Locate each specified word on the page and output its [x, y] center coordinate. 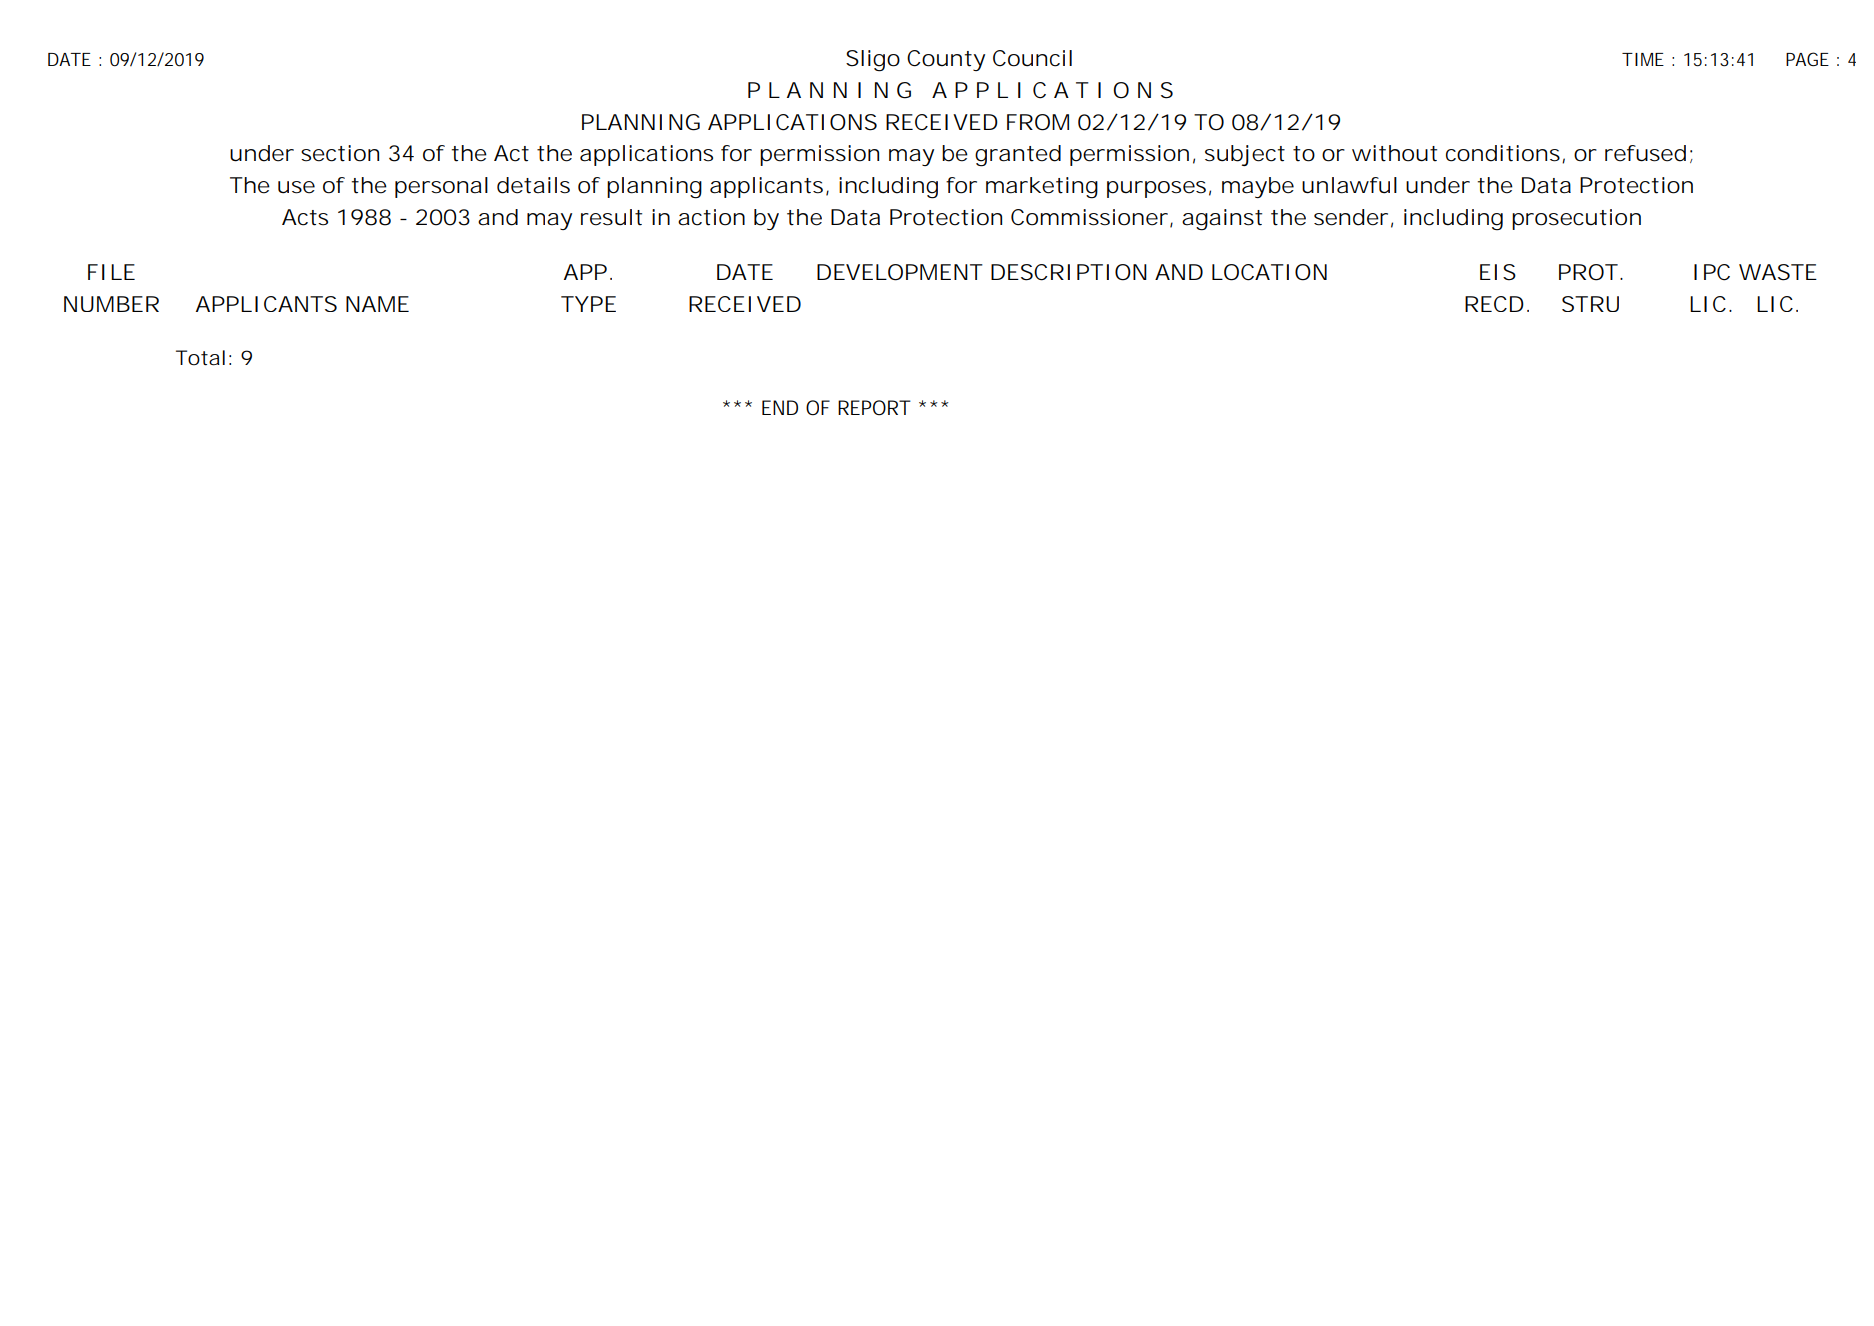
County [946, 60]
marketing [1042, 188]
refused [1645, 153]
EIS [1498, 272]
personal [441, 187]
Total [200, 358]
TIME [1643, 59]
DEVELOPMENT [900, 272]
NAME [377, 304]
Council [1032, 58]
